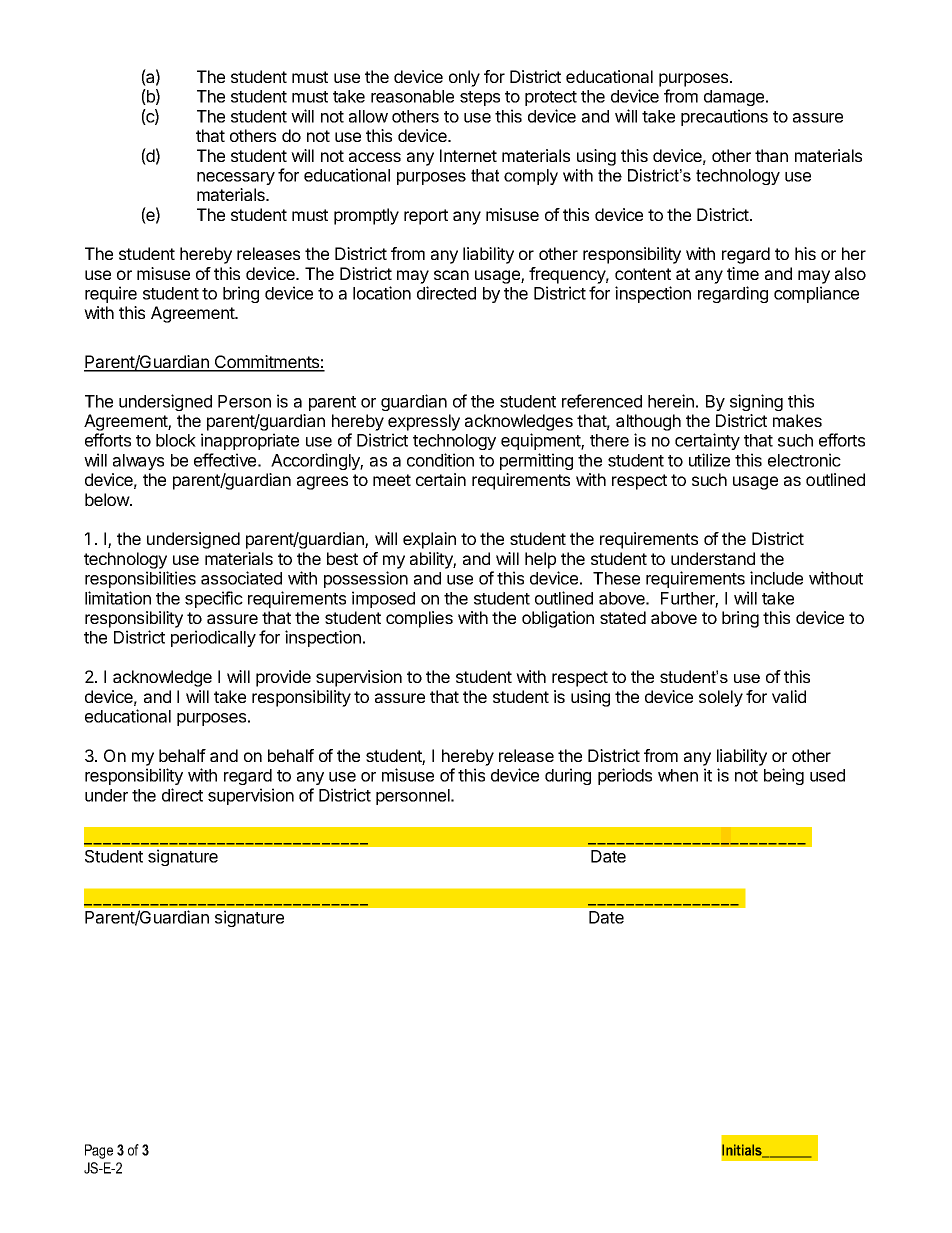 This page has height=1233, width=952. What do you see at coordinates (419, 619) in the page?
I see `complies` at bounding box center [419, 619].
